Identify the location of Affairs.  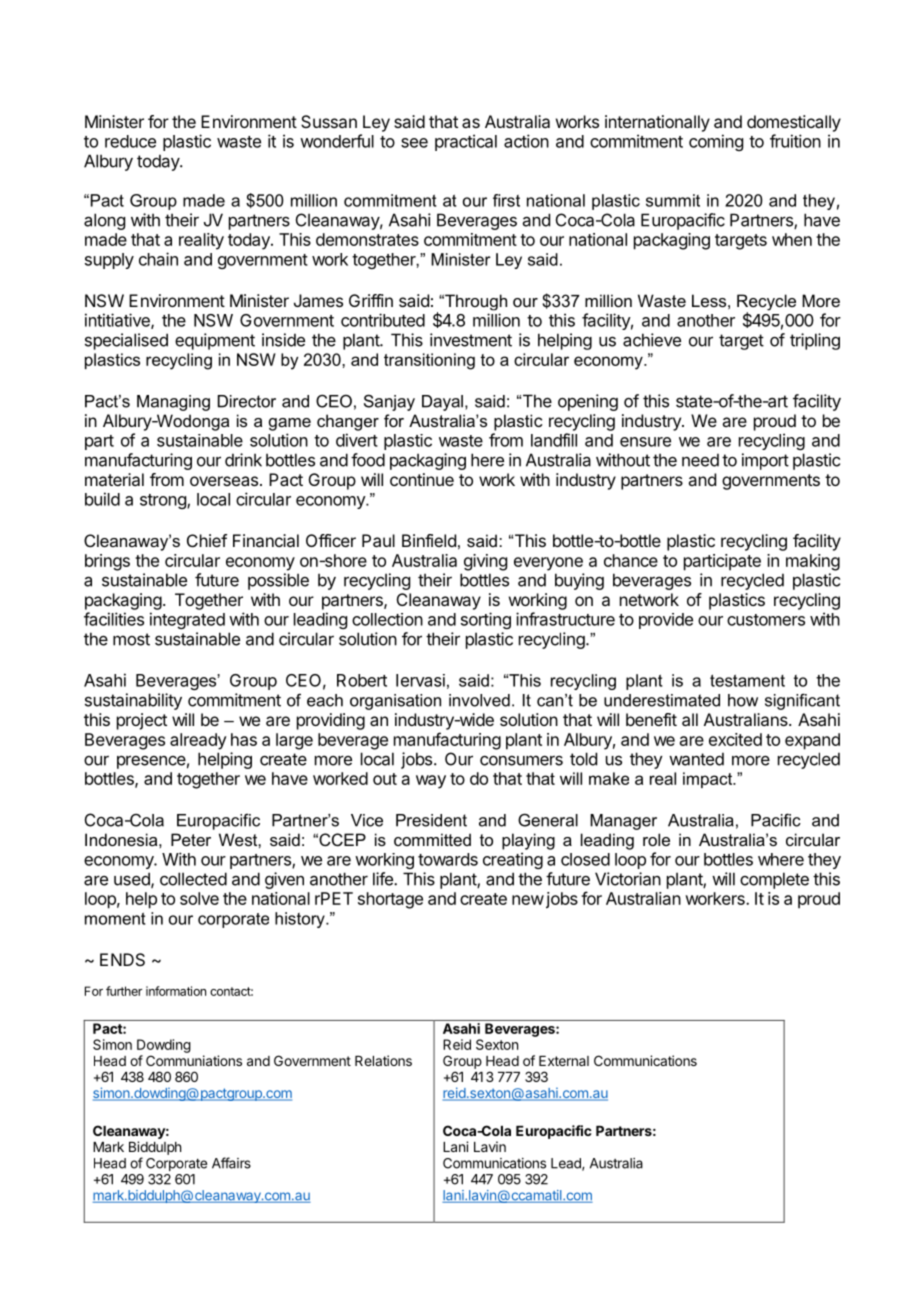
(231, 1163).
